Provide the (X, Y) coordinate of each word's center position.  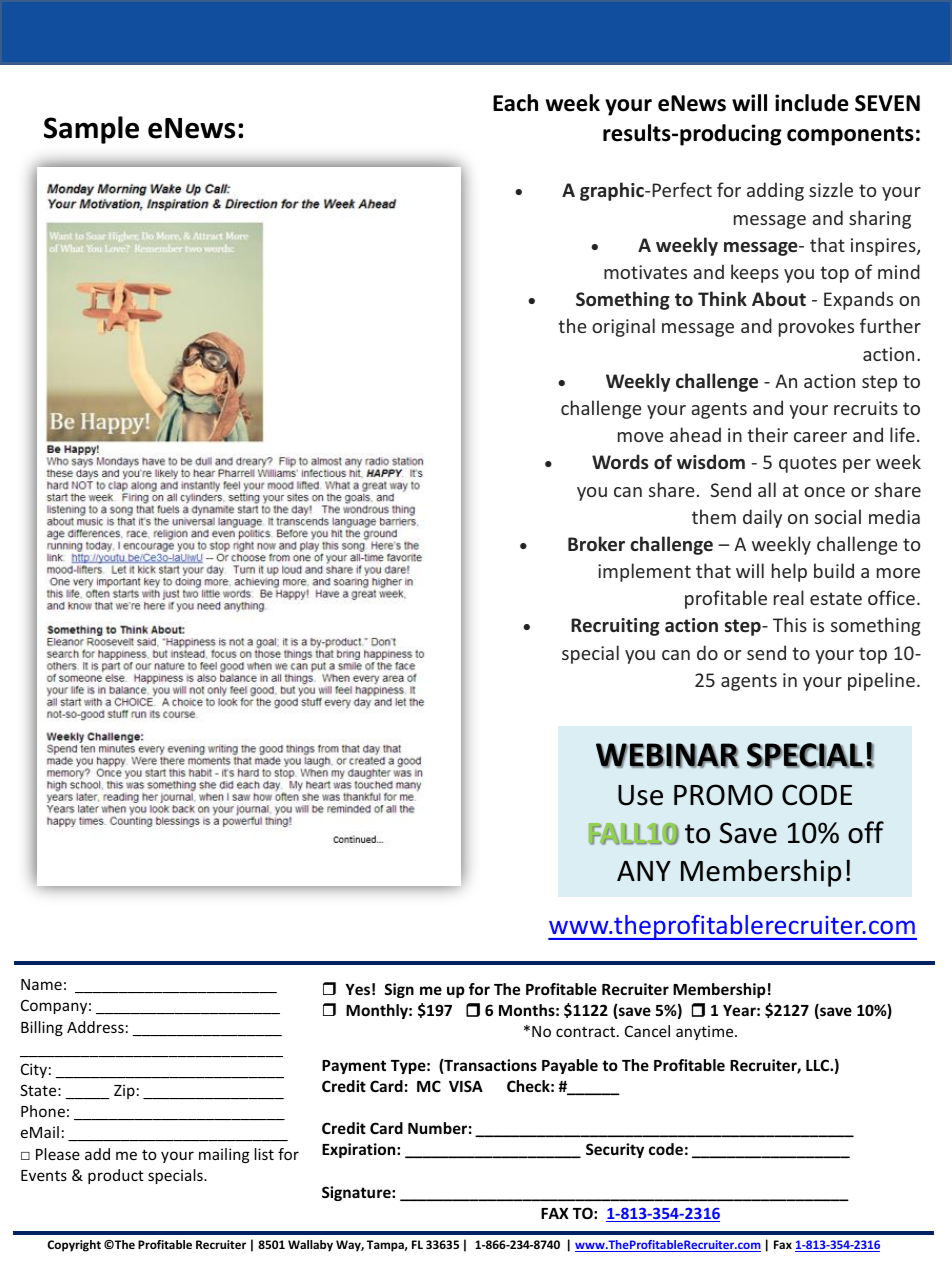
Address (95, 1027)
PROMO (723, 795)
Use (640, 795)
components (850, 136)
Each (515, 103)
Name (41, 984)
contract (587, 1032)
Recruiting (615, 627)
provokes (816, 327)
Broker (596, 543)
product (116, 1176)
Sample (91, 130)
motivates (645, 272)
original (623, 327)
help (789, 572)
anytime (706, 1032)
